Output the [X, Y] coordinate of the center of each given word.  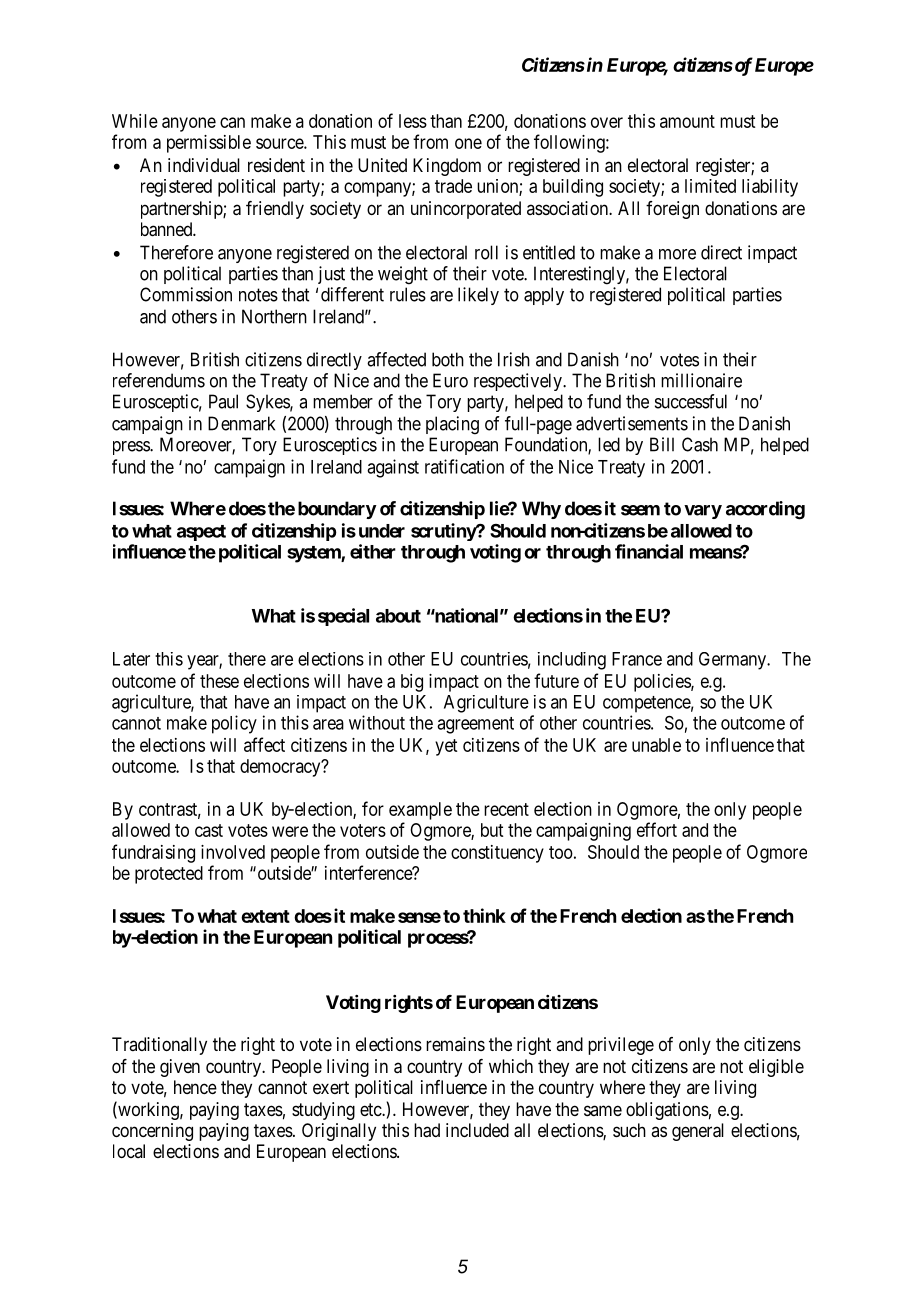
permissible [209, 144]
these [219, 681]
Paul [223, 401]
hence [195, 1087]
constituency [497, 854]
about [398, 616]
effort [657, 829]
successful [691, 401]
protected [169, 875]
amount [687, 121]
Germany [733, 661]
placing [452, 425]
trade [453, 186]
